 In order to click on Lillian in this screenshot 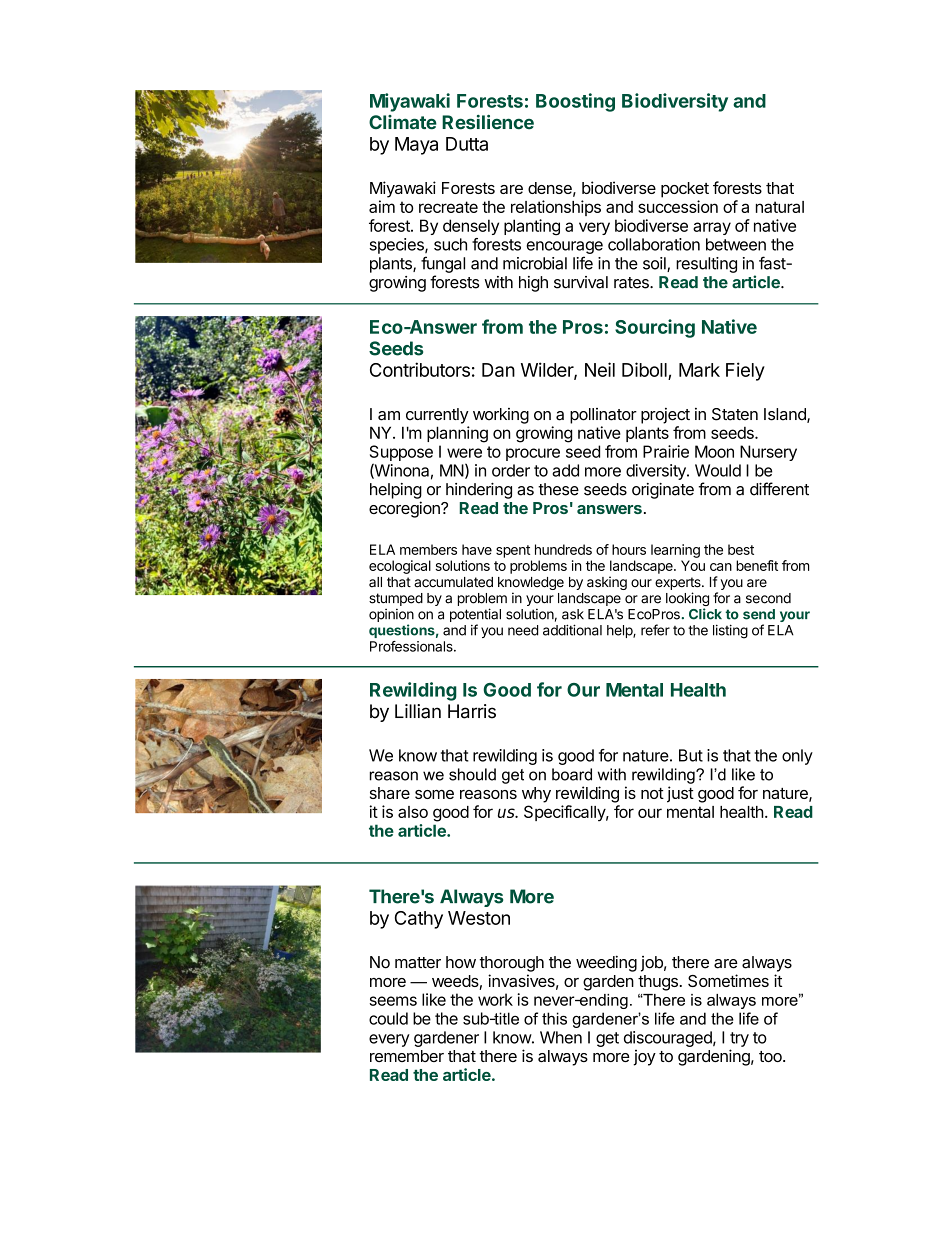, I will do `click(418, 711)`.
